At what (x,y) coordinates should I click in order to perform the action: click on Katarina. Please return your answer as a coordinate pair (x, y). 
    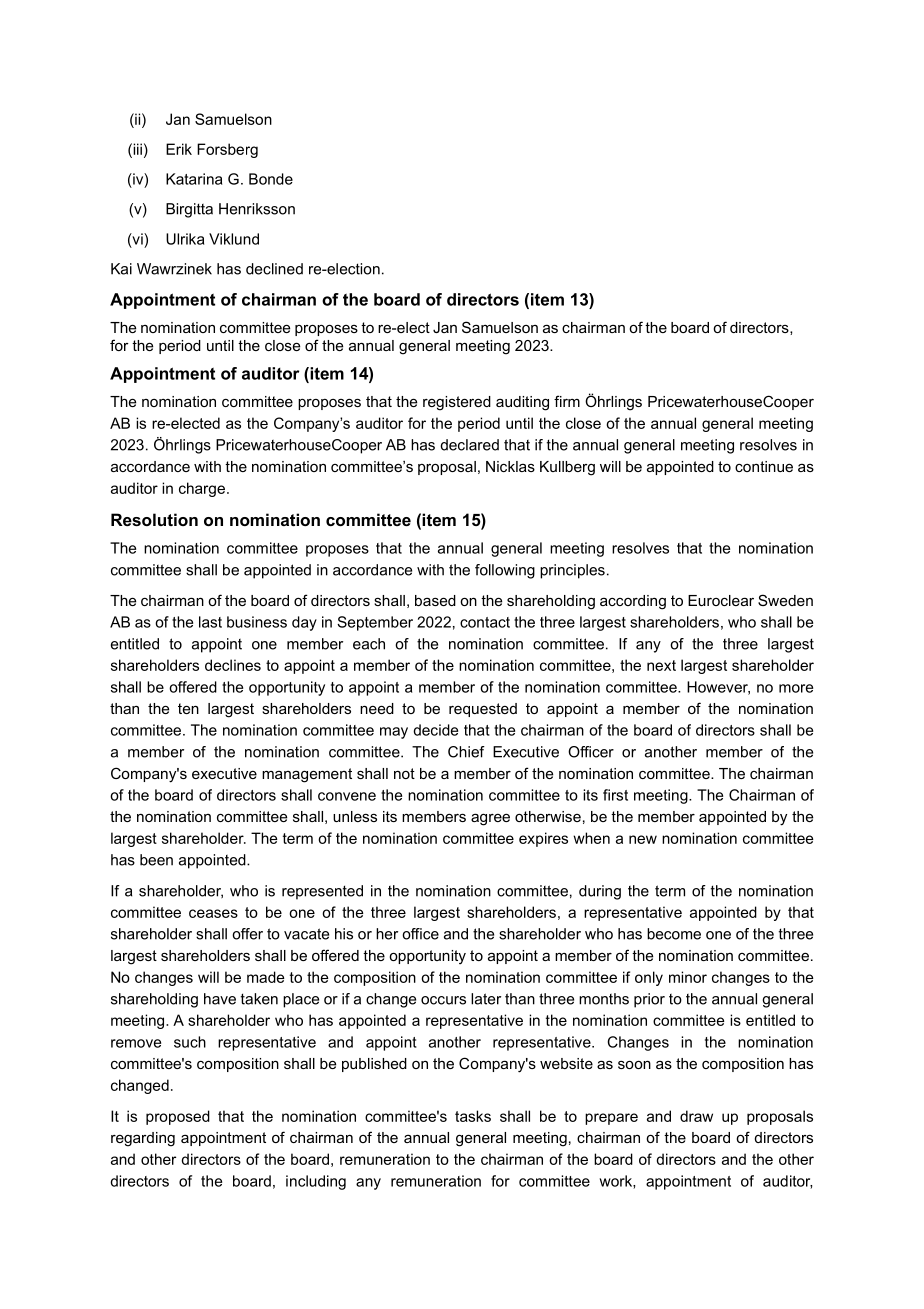
    Looking at the image, I should click on (194, 179).
